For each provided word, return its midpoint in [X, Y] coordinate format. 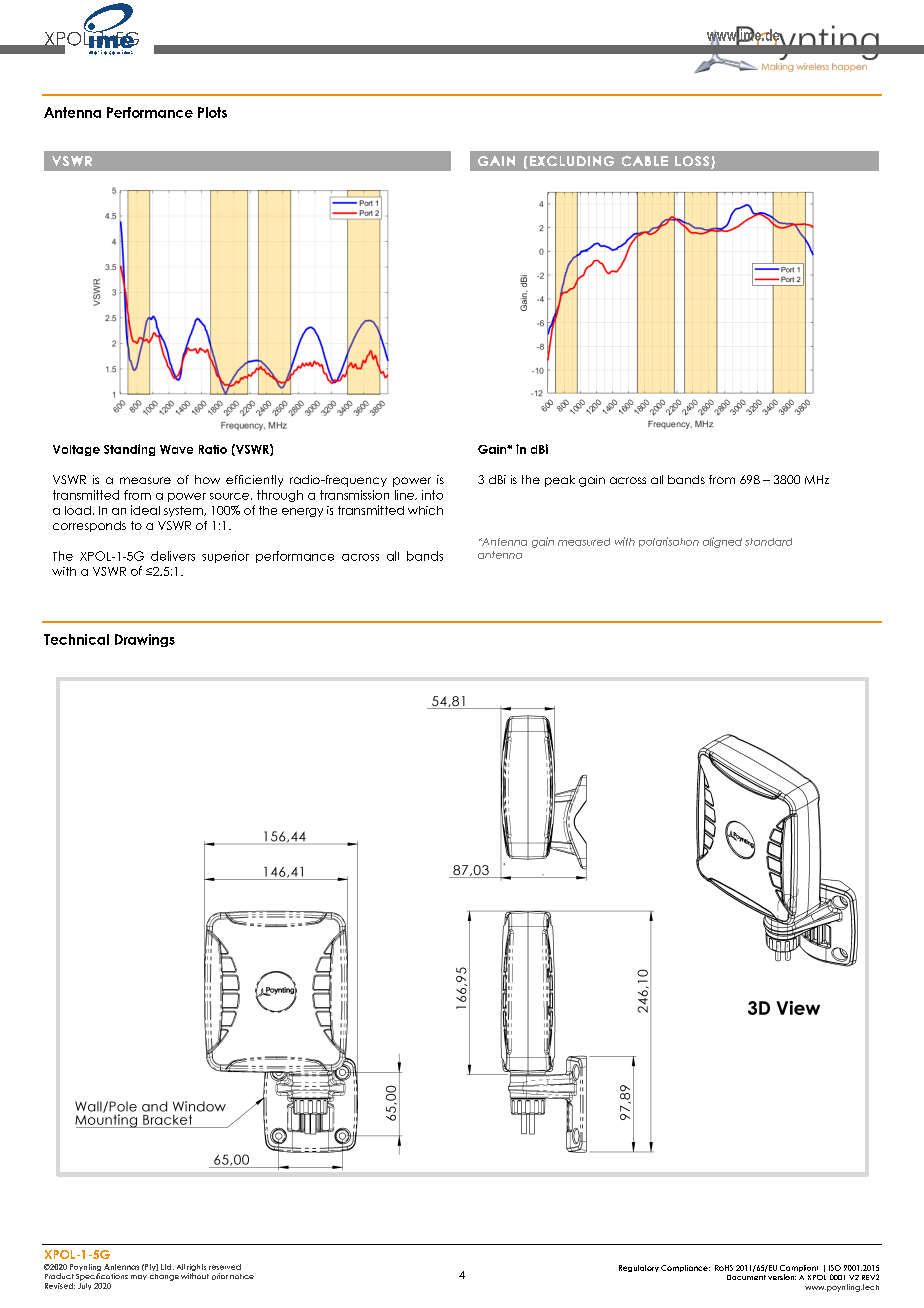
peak [560, 481]
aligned [722, 542]
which [425, 510]
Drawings [145, 640]
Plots [212, 112]
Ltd [167, 1267]
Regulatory [639, 1268]
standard [768, 542]
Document [746, 1277]
